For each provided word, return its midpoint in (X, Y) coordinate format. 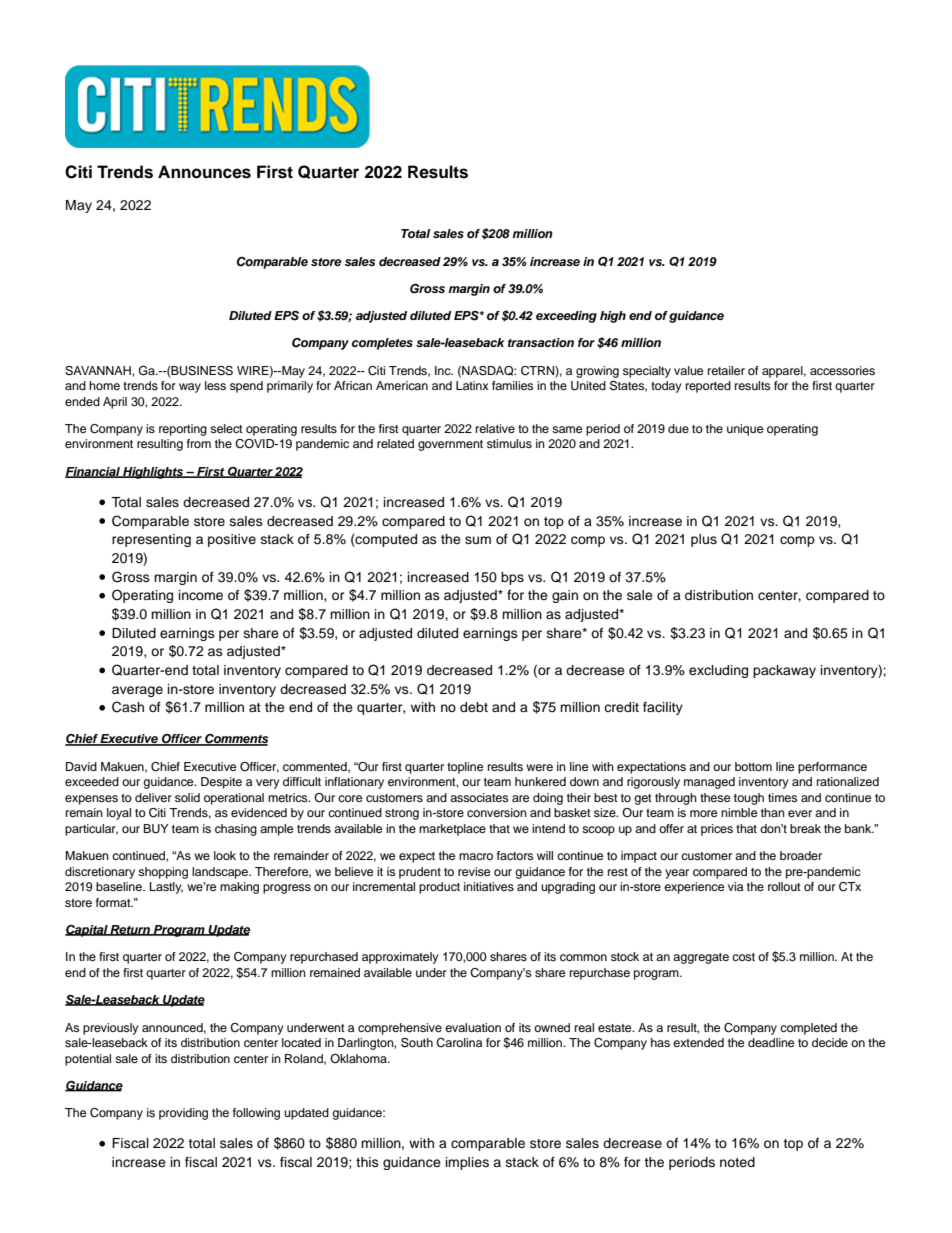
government (450, 445)
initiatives (489, 886)
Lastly (166, 888)
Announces (204, 172)
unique (745, 430)
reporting (183, 430)
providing (183, 1114)
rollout (784, 886)
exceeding (566, 317)
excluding (718, 671)
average (137, 691)
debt (474, 707)
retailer (726, 370)
